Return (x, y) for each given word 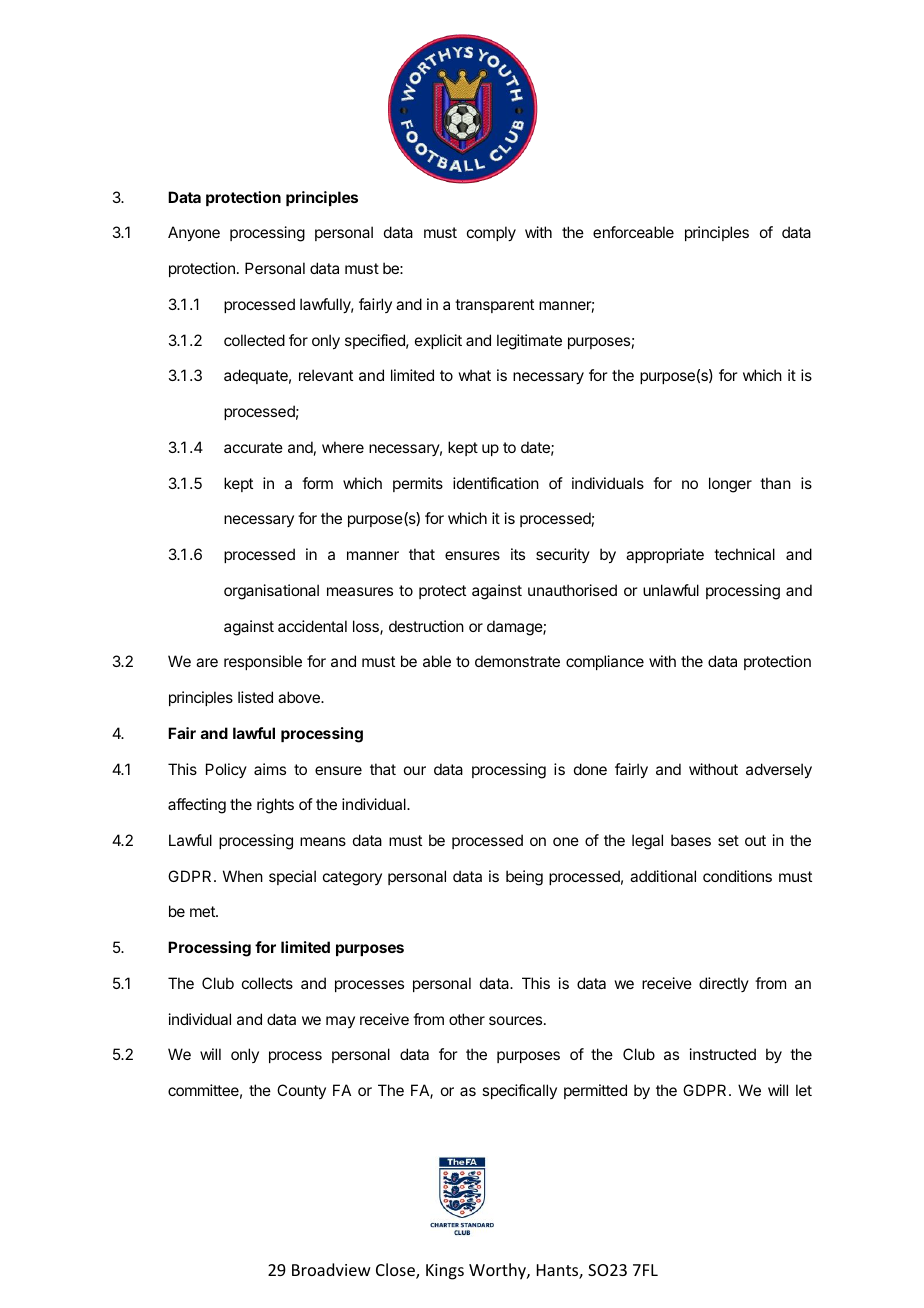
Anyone (194, 234)
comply (491, 234)
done (590, 769)
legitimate (529, 342)
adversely (779, 771)
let (804, 1090)
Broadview (331, 1269)
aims (270, 769)
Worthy (498, 1271)
